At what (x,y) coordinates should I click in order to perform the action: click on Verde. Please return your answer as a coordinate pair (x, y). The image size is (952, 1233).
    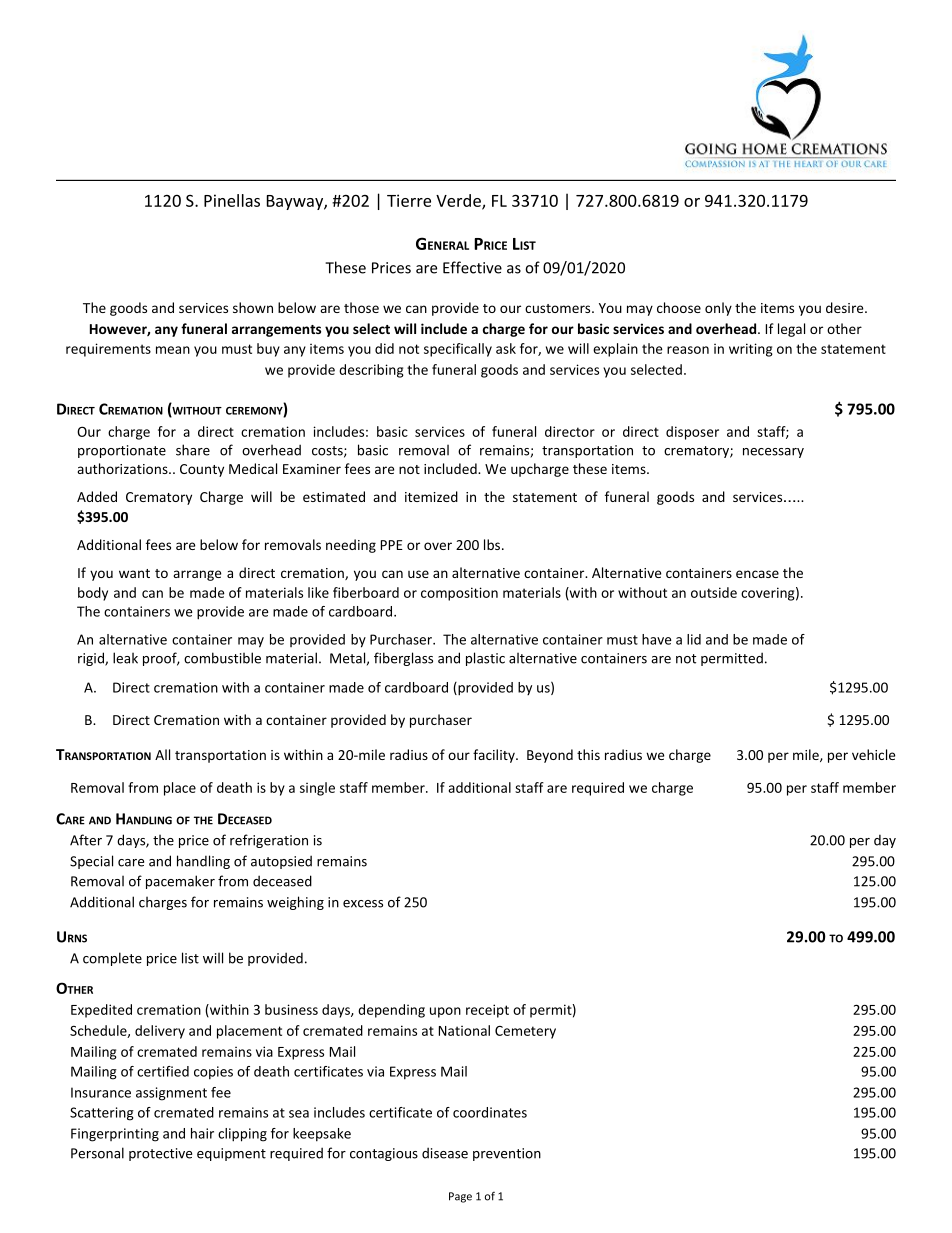
    Looking at the image, I should click on (459, 201).
